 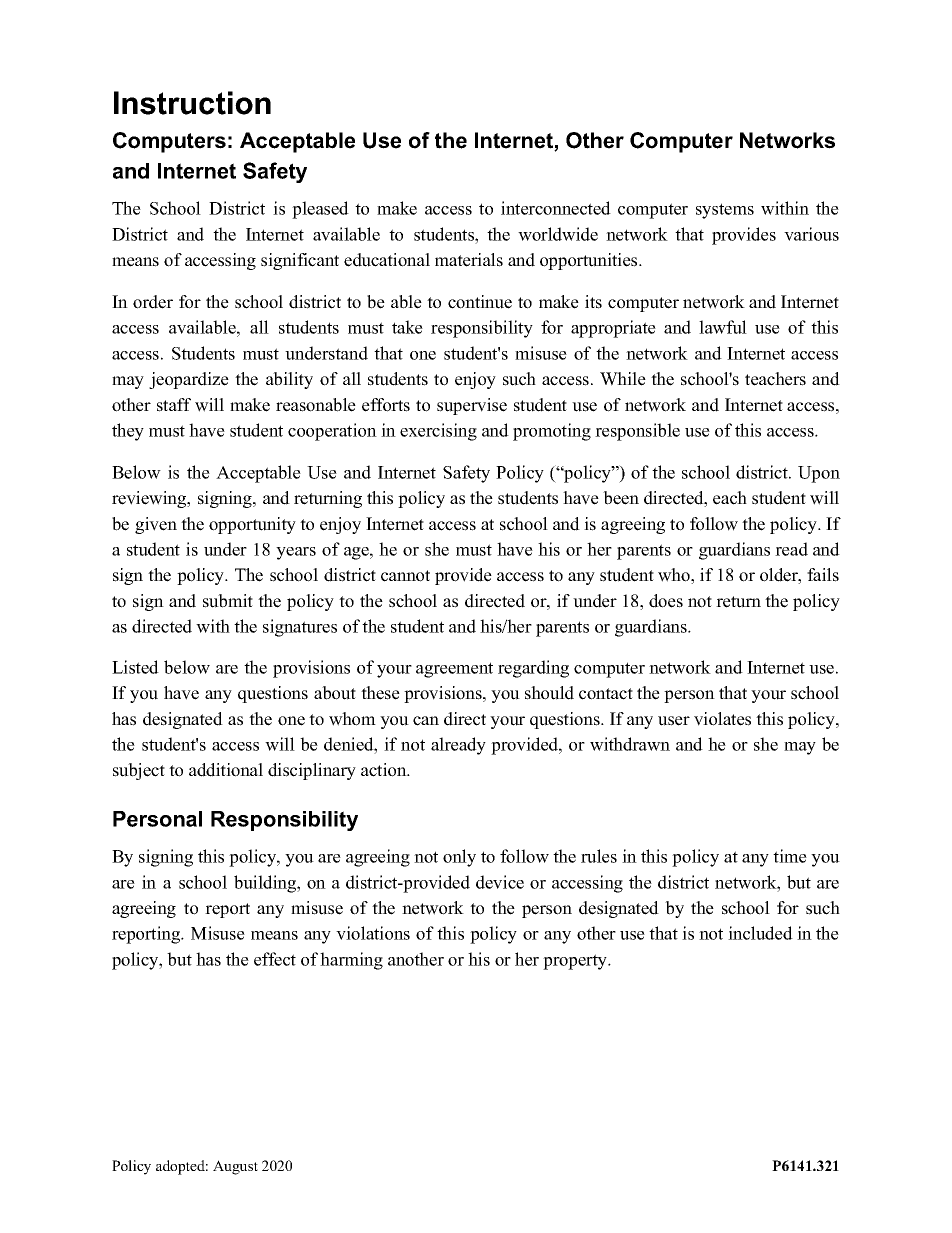 I want to click on time, so click(x=790, y=856).
